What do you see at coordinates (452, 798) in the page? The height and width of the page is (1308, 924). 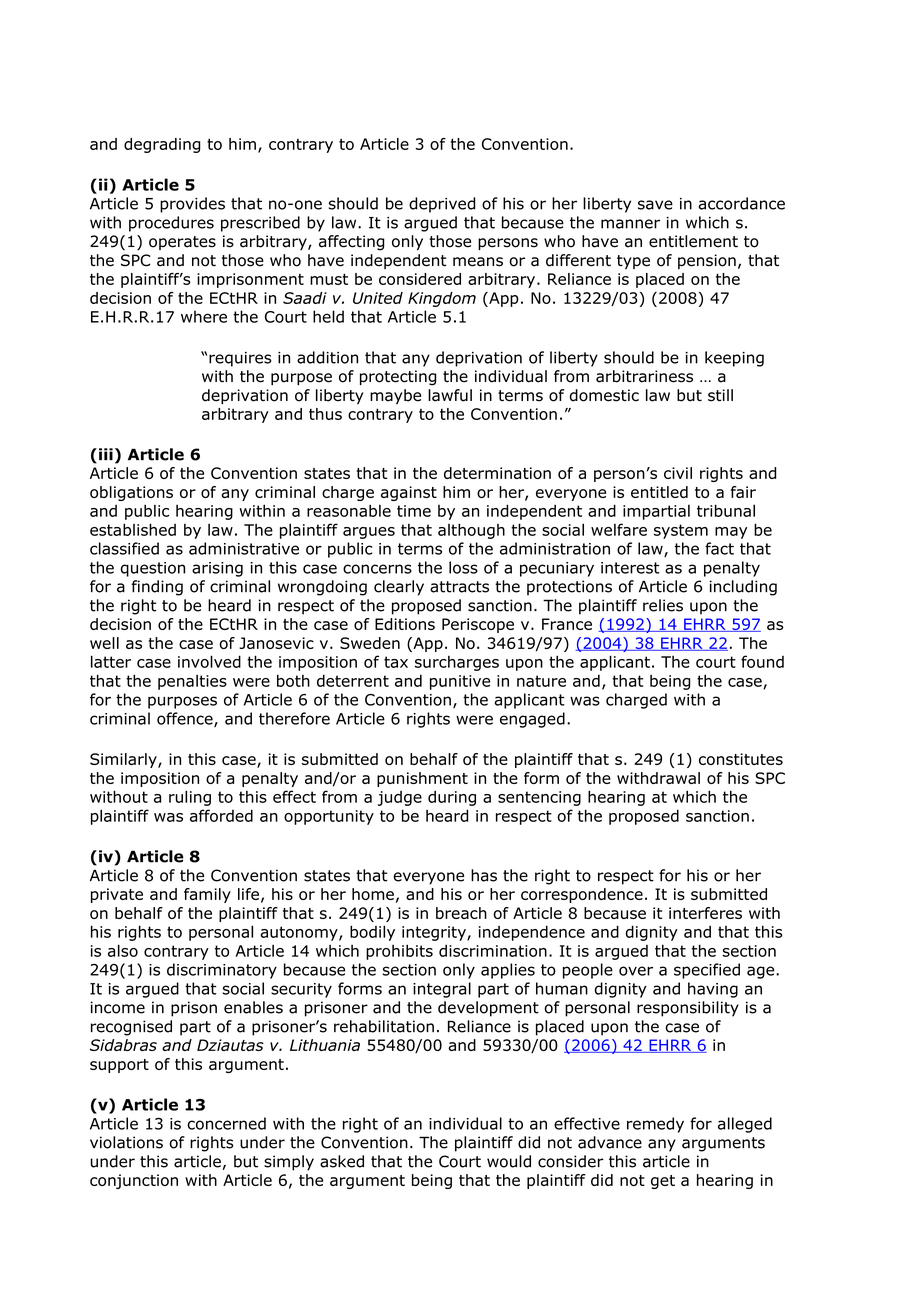 I see `during` at bounding box center [452, 798].
